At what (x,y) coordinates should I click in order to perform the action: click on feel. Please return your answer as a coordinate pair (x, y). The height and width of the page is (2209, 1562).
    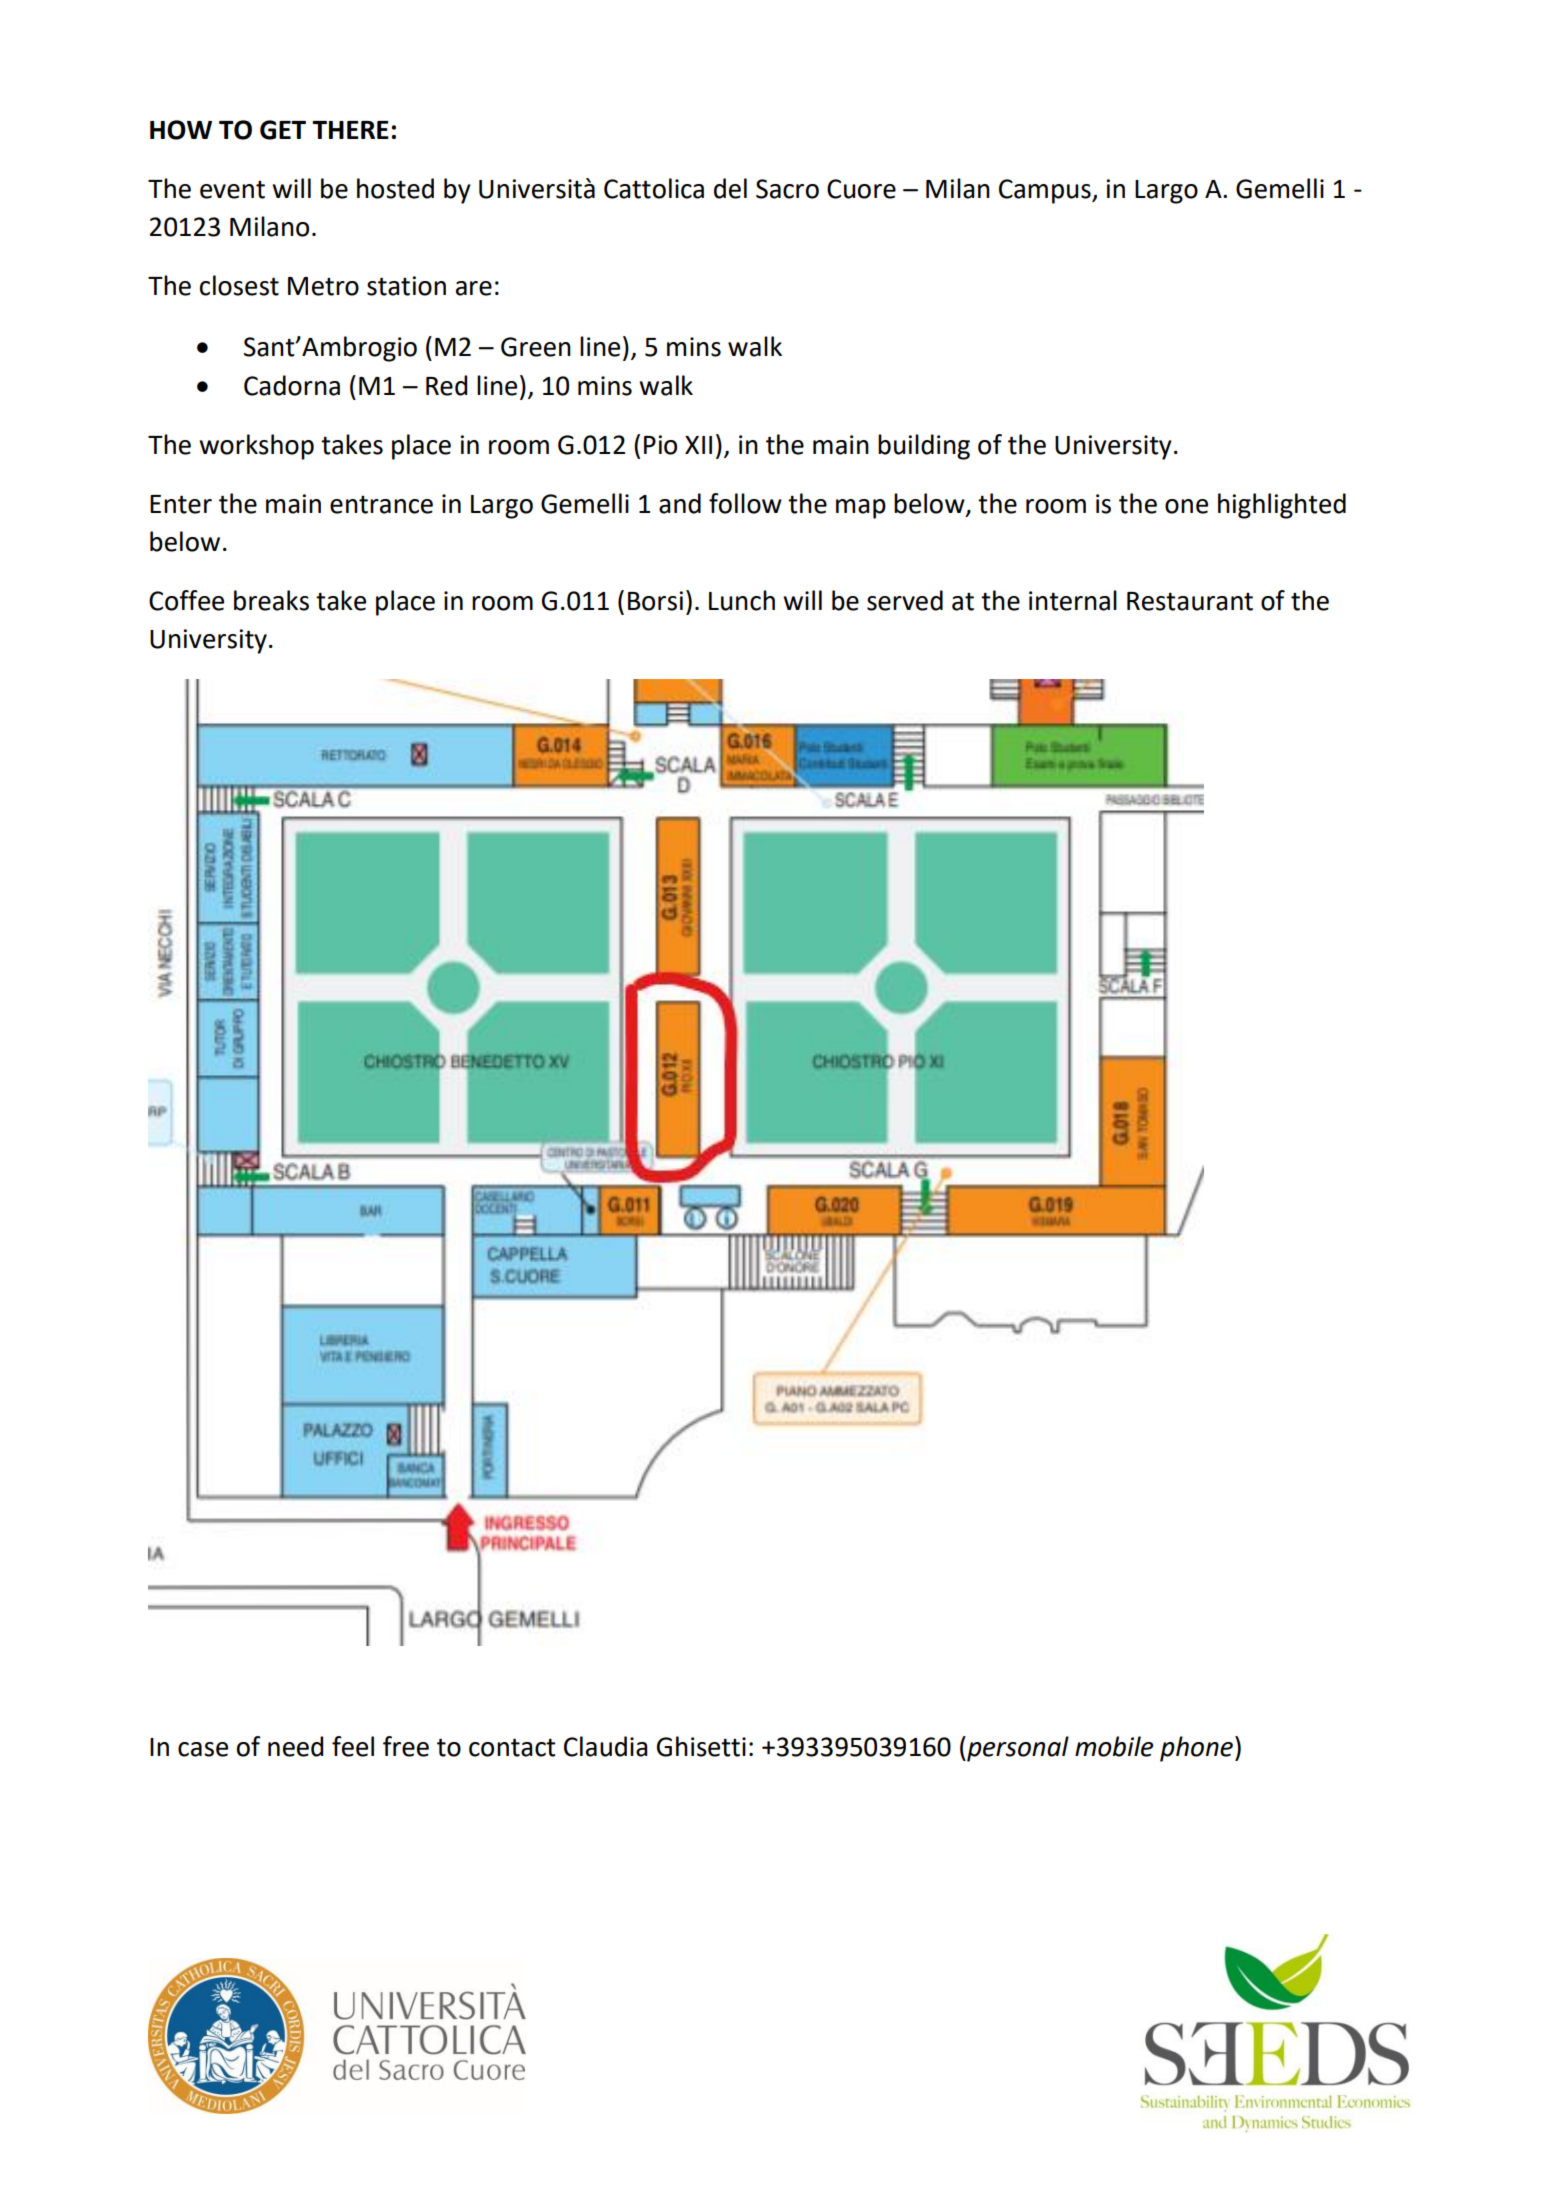
    Looking at the image, I should click on (353, 1746).
